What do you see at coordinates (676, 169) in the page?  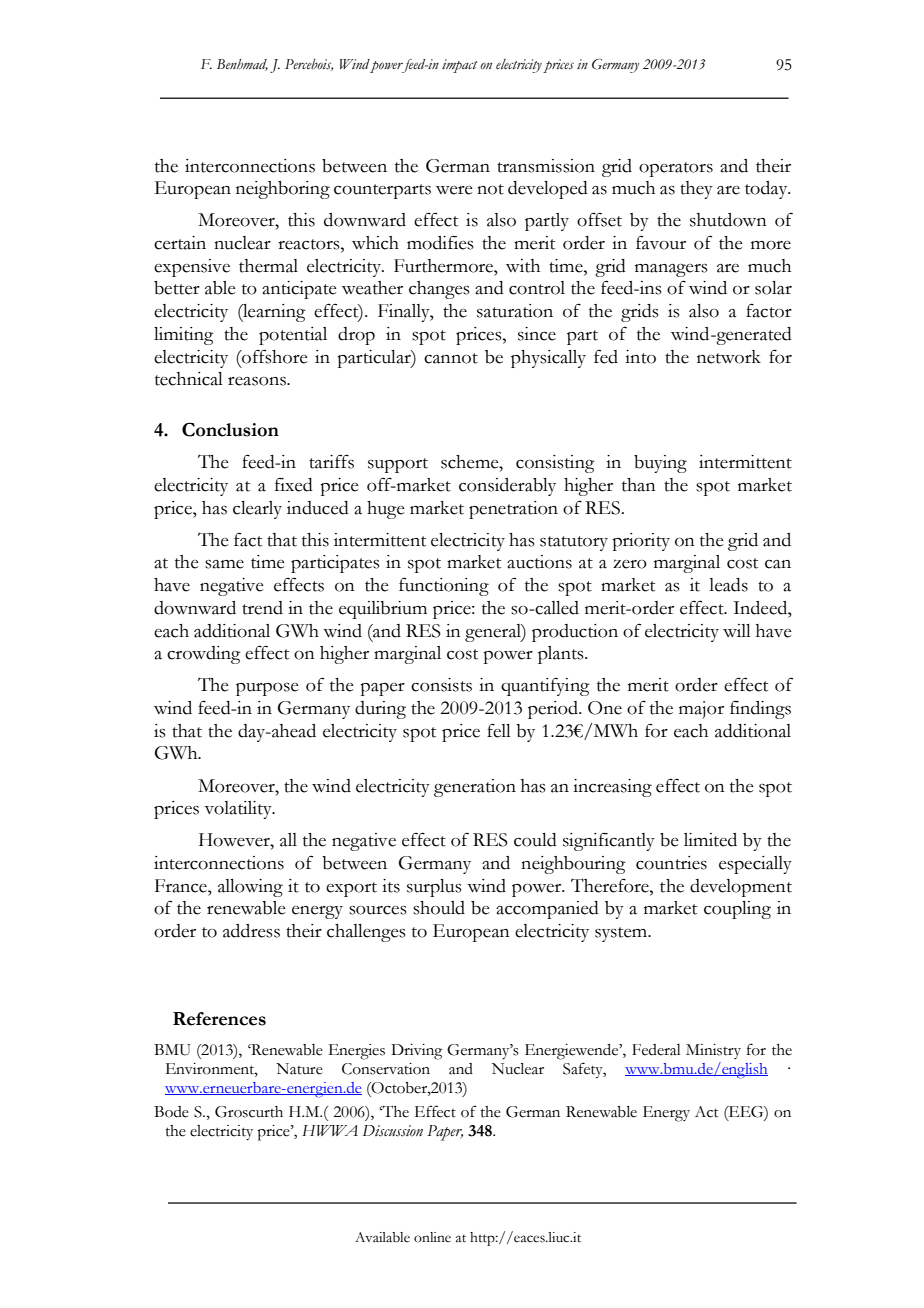 I see `operators` at bounding box center [676, 169].
